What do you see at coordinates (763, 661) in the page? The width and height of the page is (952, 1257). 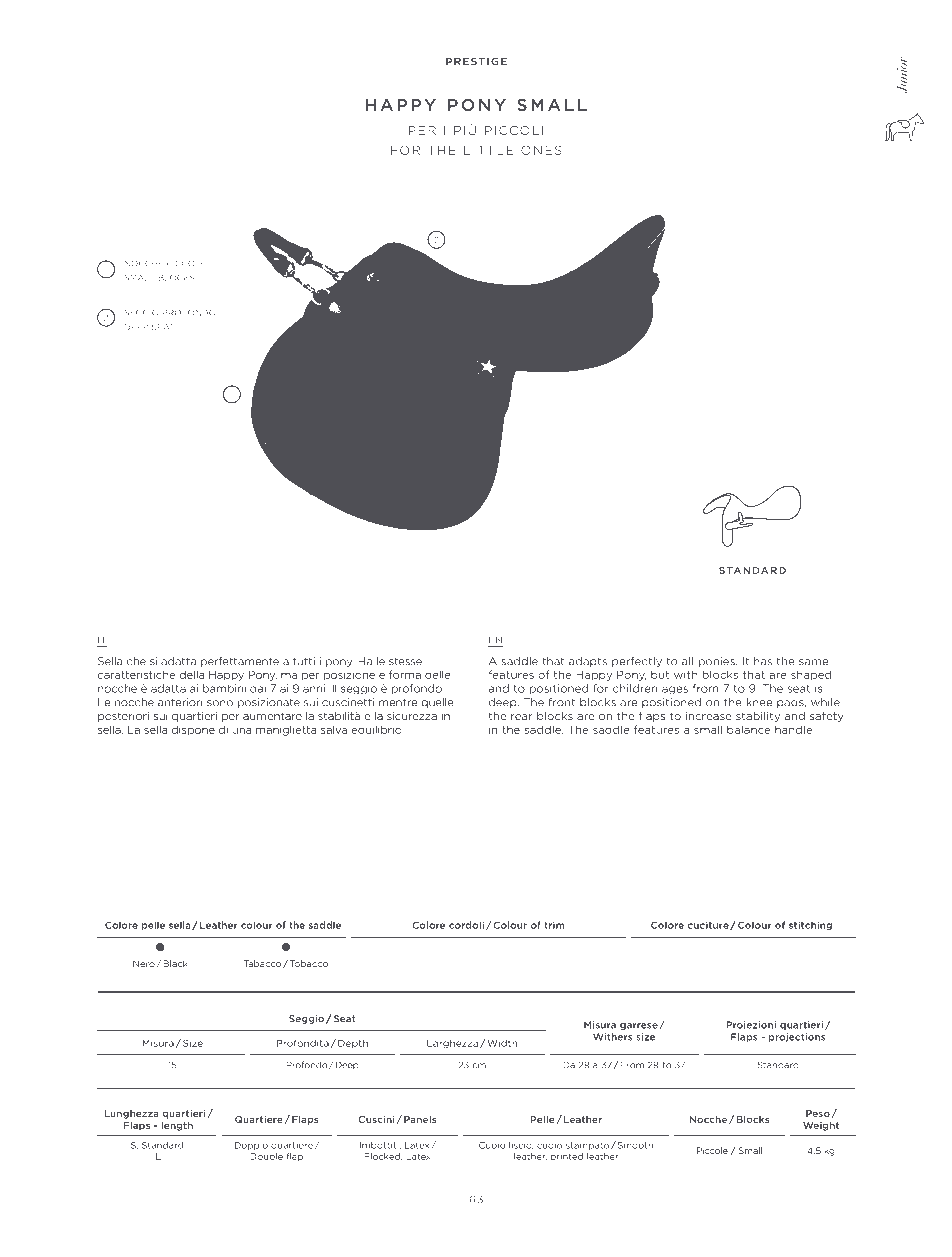 I see `has` at bounding box center [763, 661].
